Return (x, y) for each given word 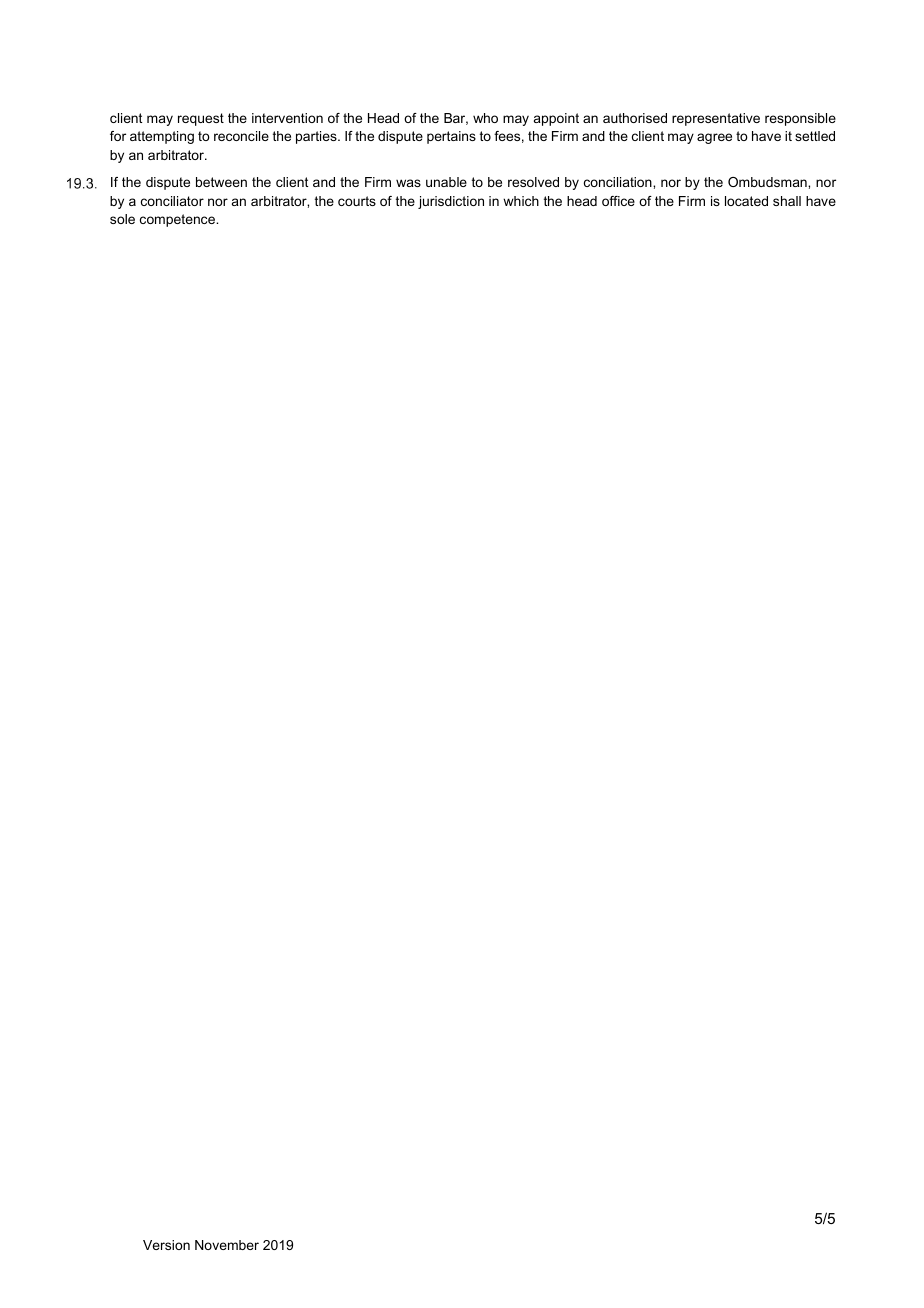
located (746, 201)
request (201, 119)
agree (714, 138)
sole (122, 219)
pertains (451, 137)
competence (179, 220)
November (227, 1245)
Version (166, 1245)
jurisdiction (451, 202)
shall (787, 201)
